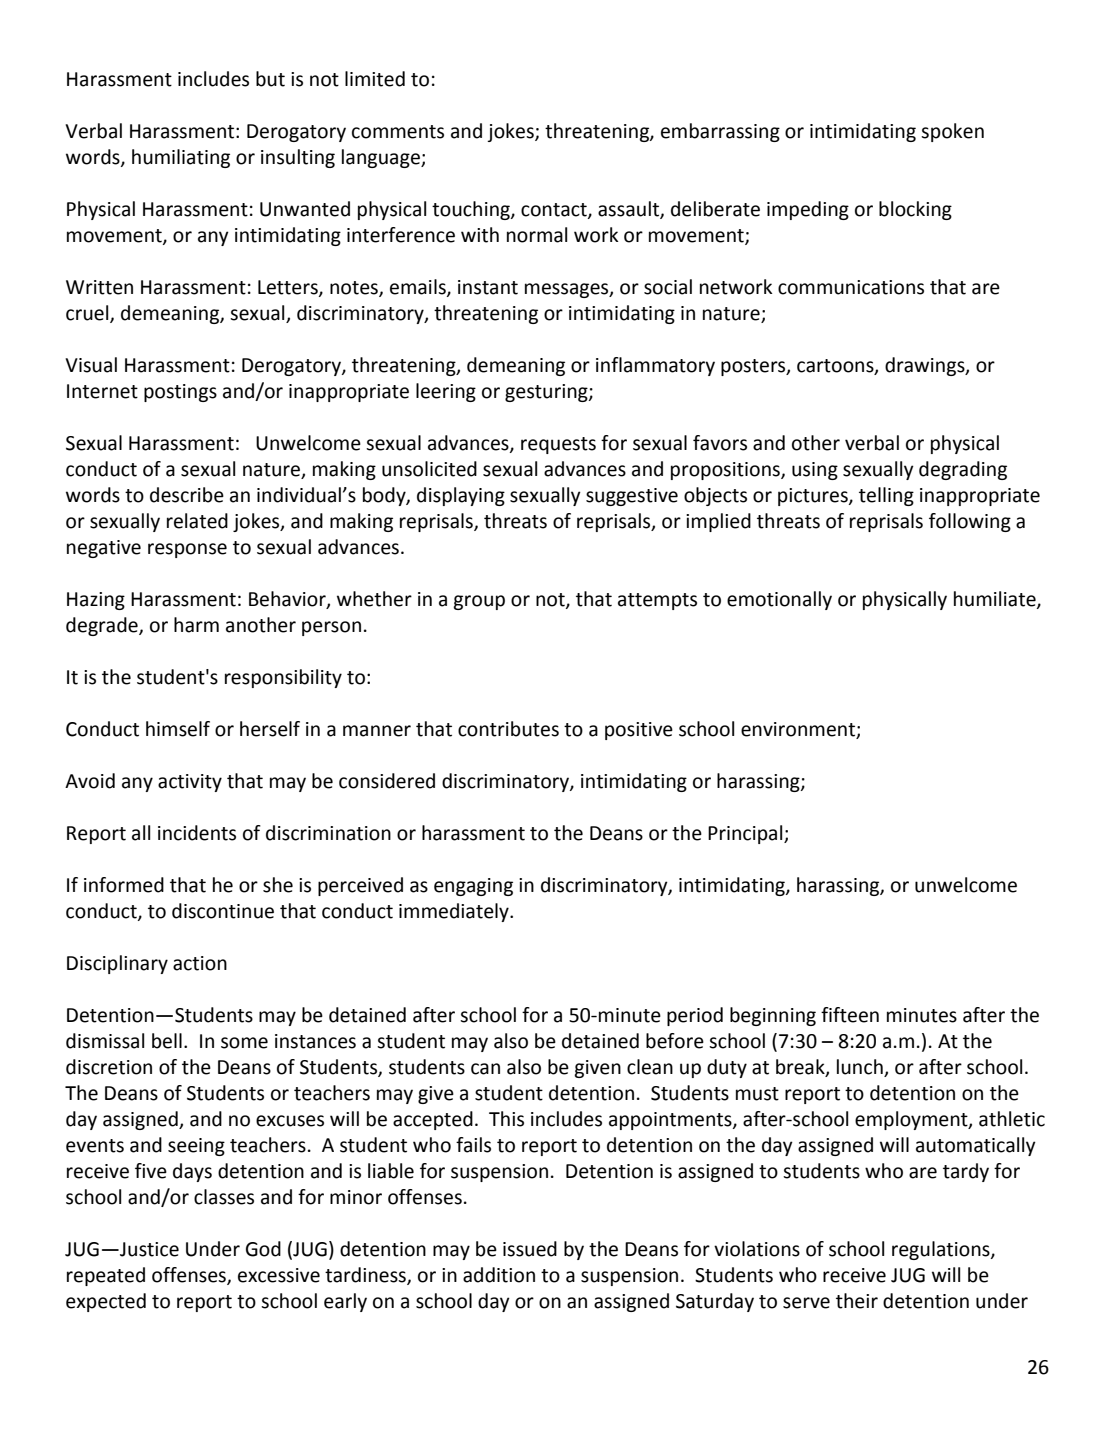 The height and width of the document is (1445, 1116). I want to click on spoken, so click(952, 132).
